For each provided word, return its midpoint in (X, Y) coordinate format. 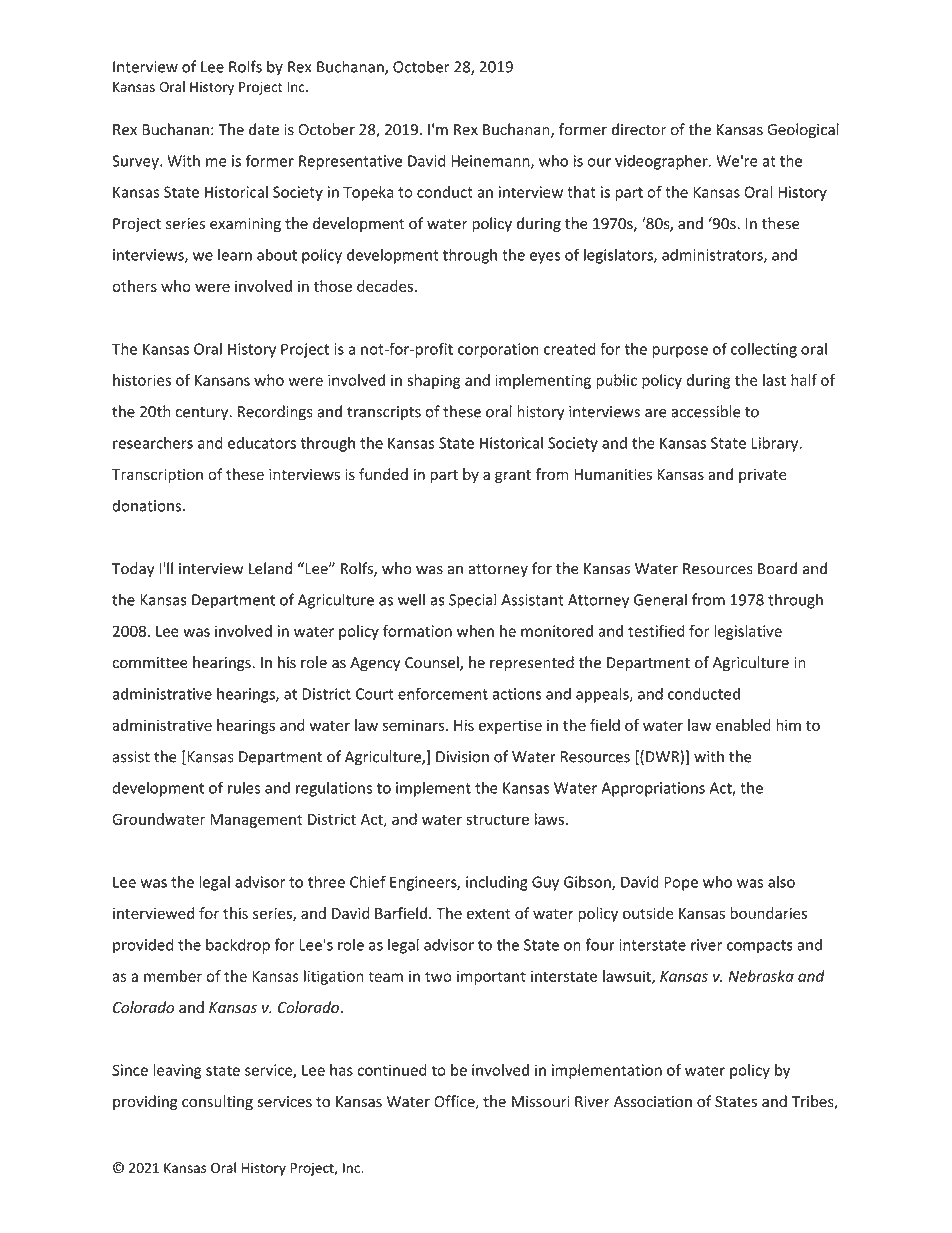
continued (392, 1070)
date (264, 129)
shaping (434, 381)
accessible (706, 411)
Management (256, 821)
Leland (270, 568)
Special (472, 601)
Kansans (222, 380)
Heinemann (491, 162)
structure (497, 819)
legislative (748, 632)
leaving (177, 1071)
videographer (662, 162)
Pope (681, 883)
